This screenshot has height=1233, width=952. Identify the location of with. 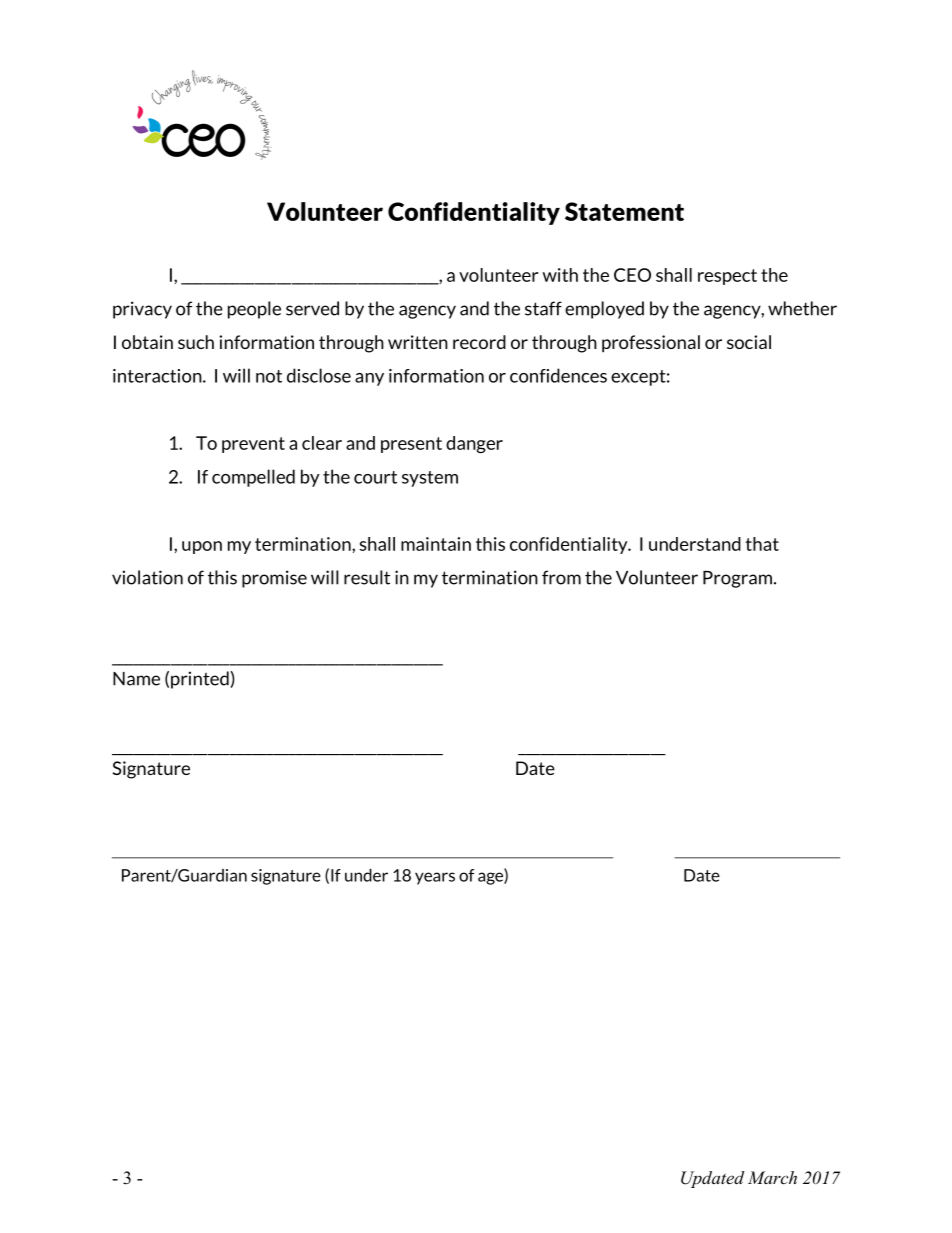
(560, 275).
